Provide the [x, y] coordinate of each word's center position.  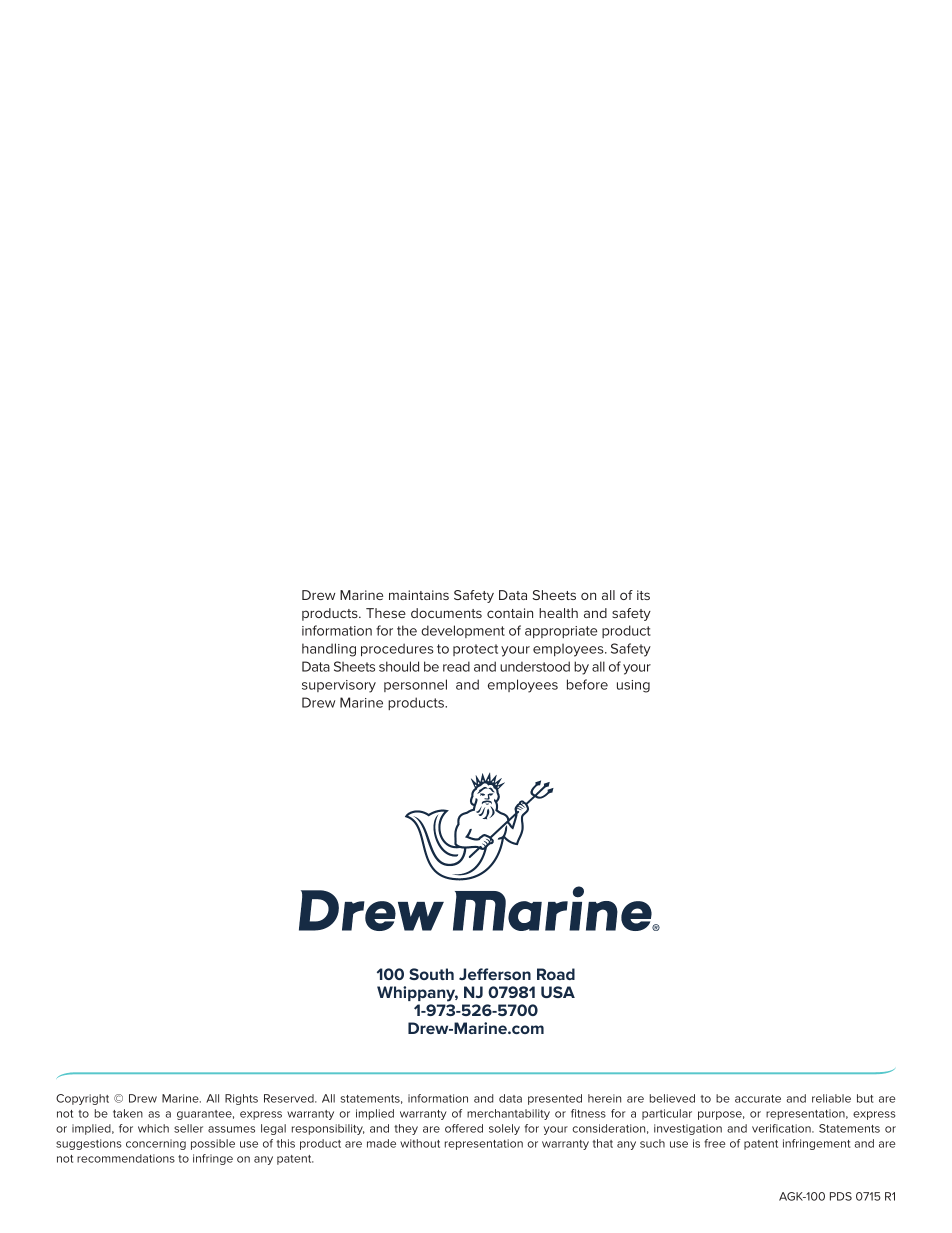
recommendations [126, 1158]
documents [446, 613]
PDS [841, 1196]
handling [329, 650]
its [643, 595]
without [420, 1143]
